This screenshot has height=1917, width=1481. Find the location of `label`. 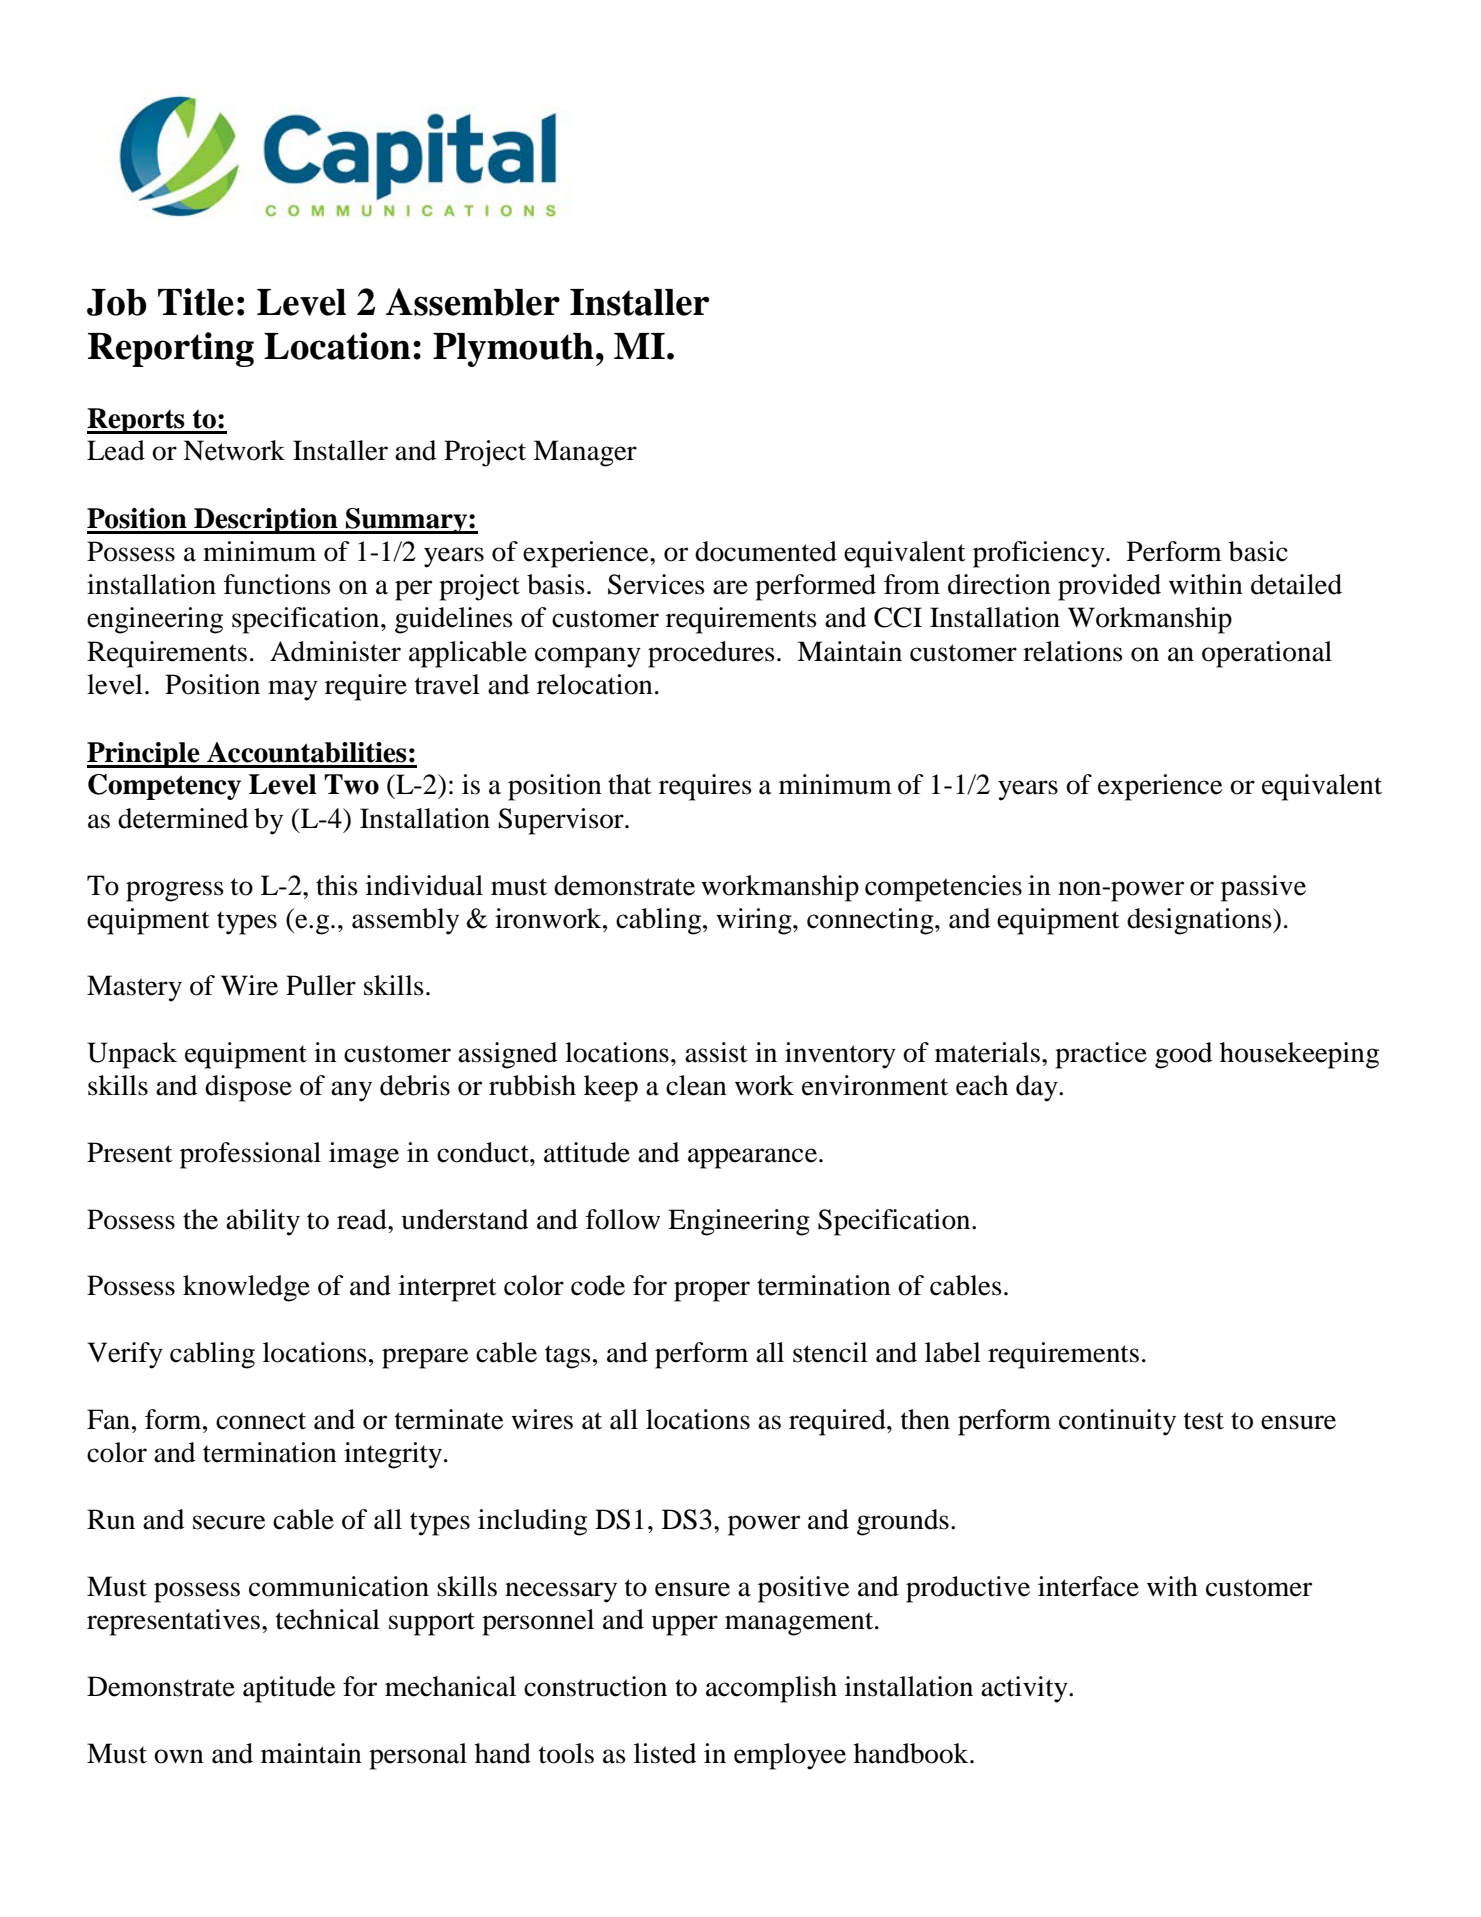

label is located at coordinates (953, 1352).
